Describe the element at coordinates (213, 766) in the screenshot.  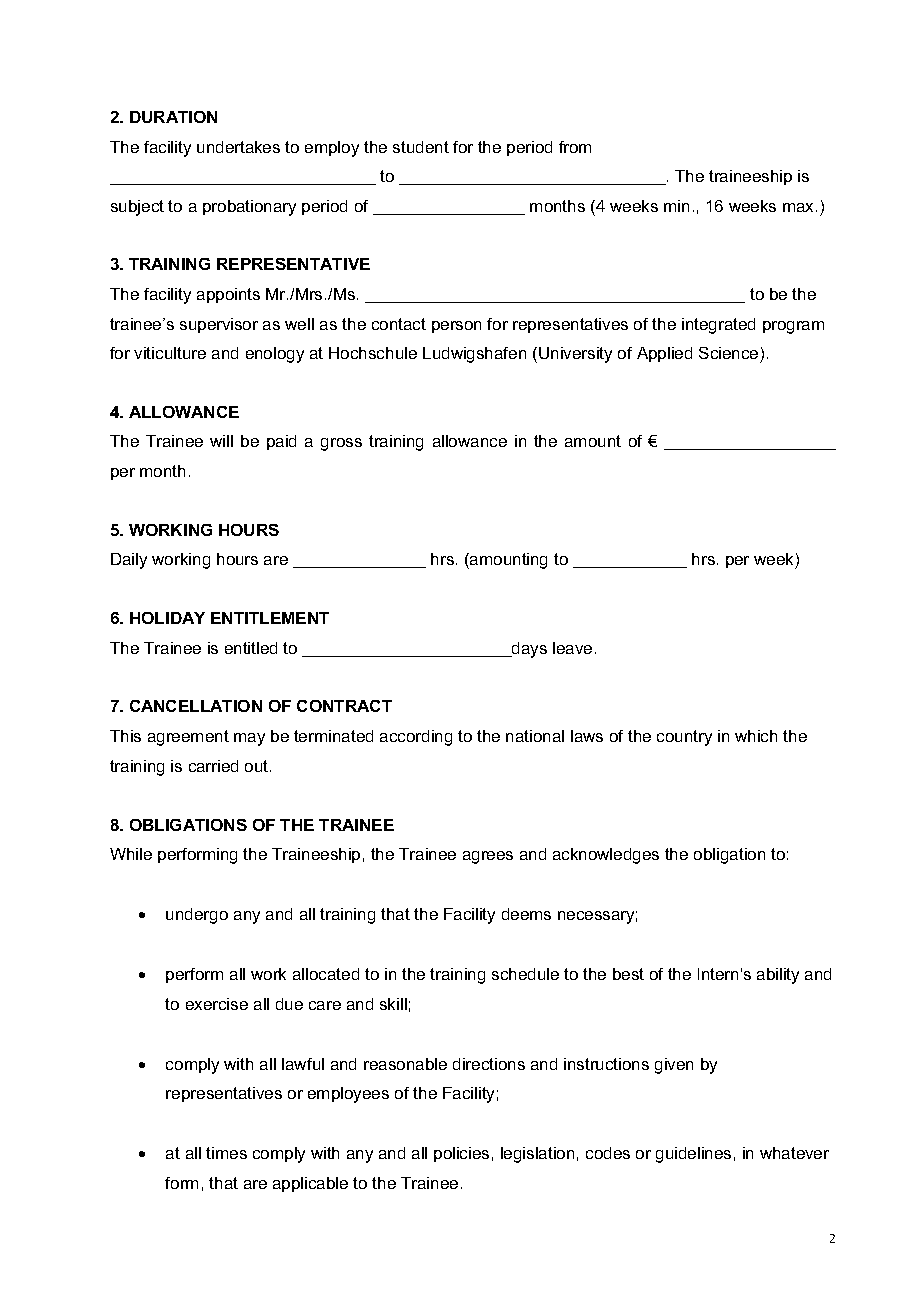
I see `carried` at that location.
